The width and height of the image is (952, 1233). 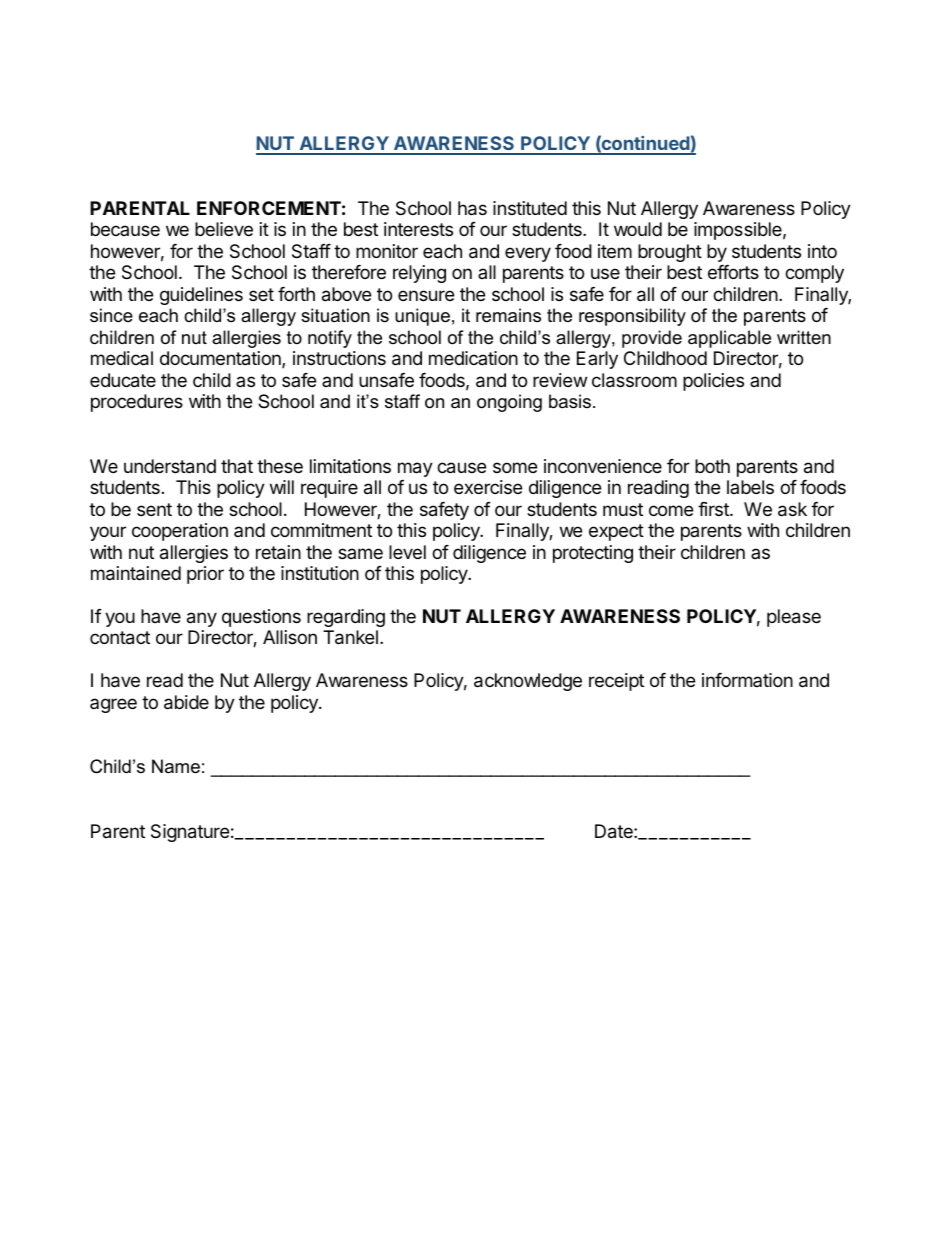 I want to click on information, so click(x=747, y=680).
